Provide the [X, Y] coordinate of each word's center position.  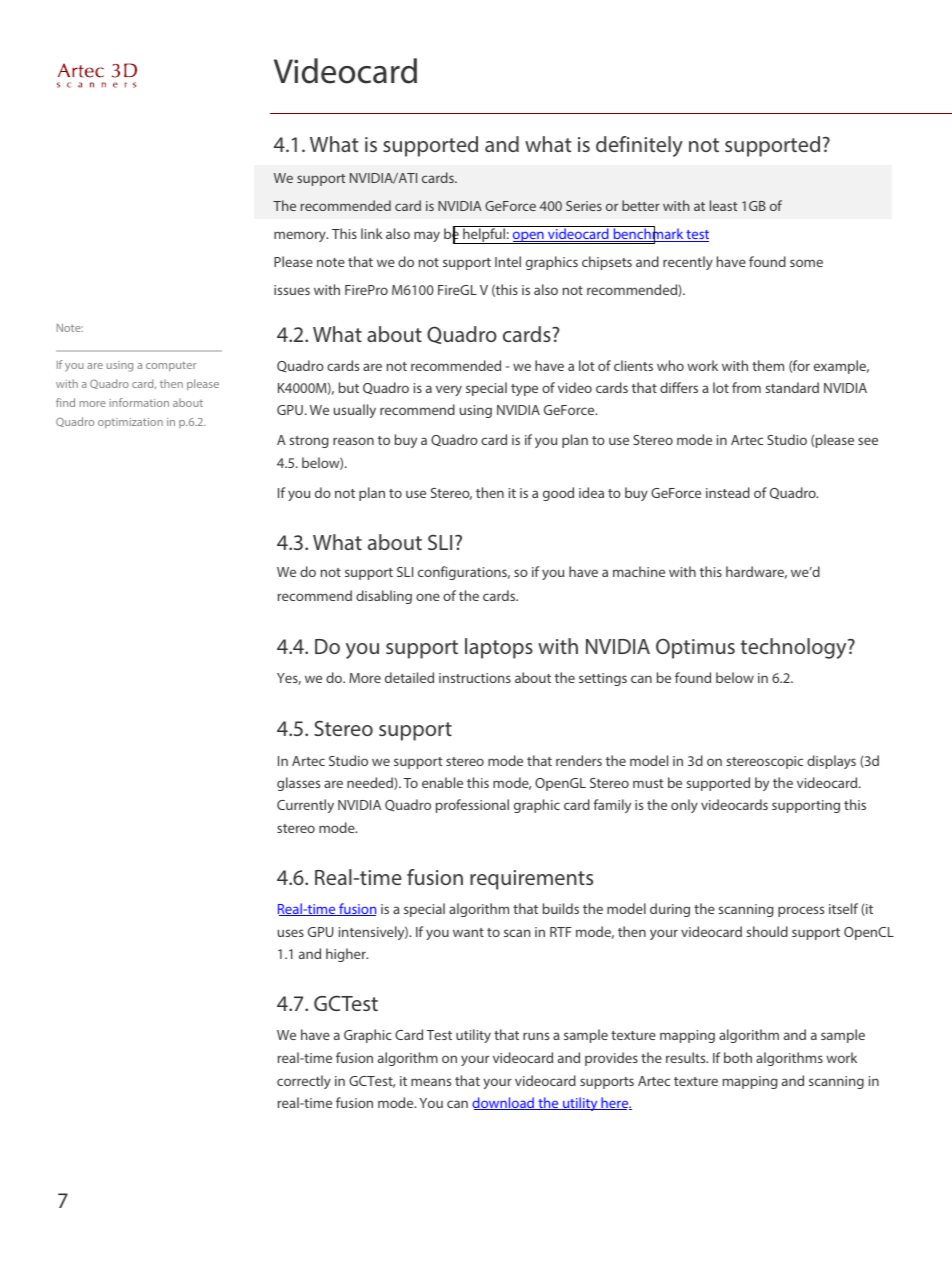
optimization [130, 423]
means [431, 1082]
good [558, 494]
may [427, 236]
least [723, 205]
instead [728, 492]
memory [301, 236]
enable [442, 782]
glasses [298, 784]
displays [831, 762]
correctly [304, 1082]
